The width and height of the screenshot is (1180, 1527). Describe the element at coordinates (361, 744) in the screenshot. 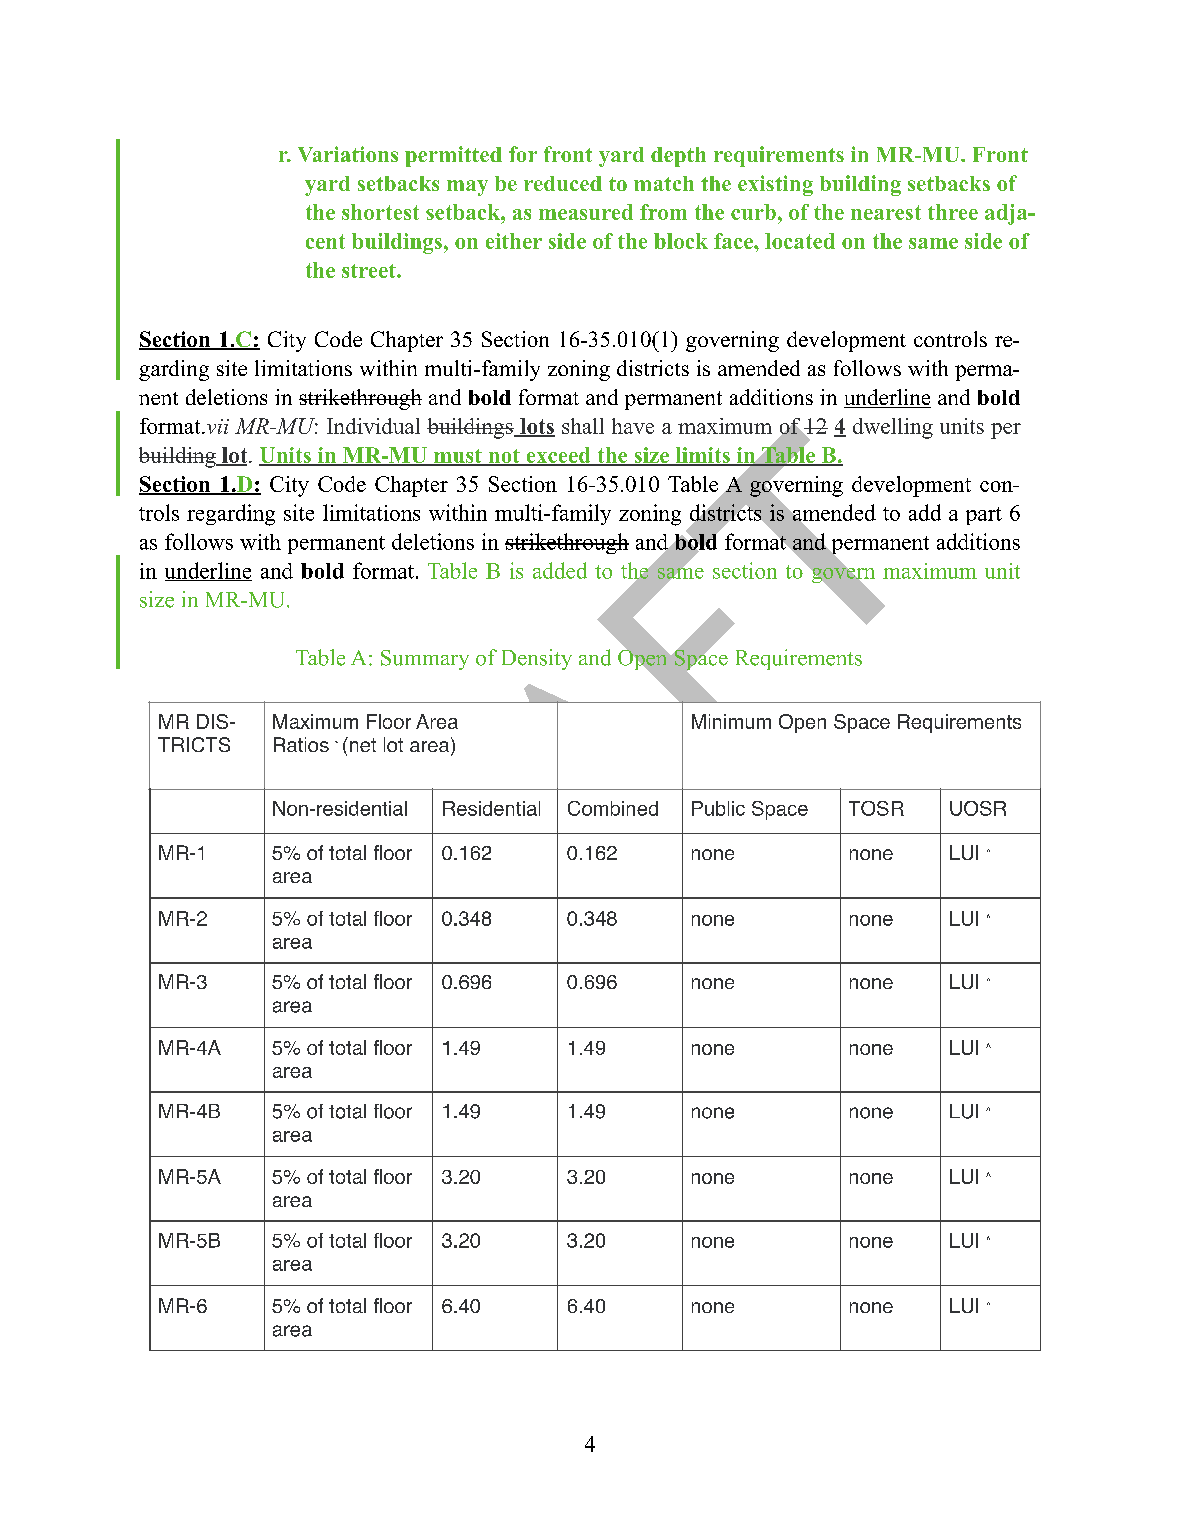

I see `net` at that location.
